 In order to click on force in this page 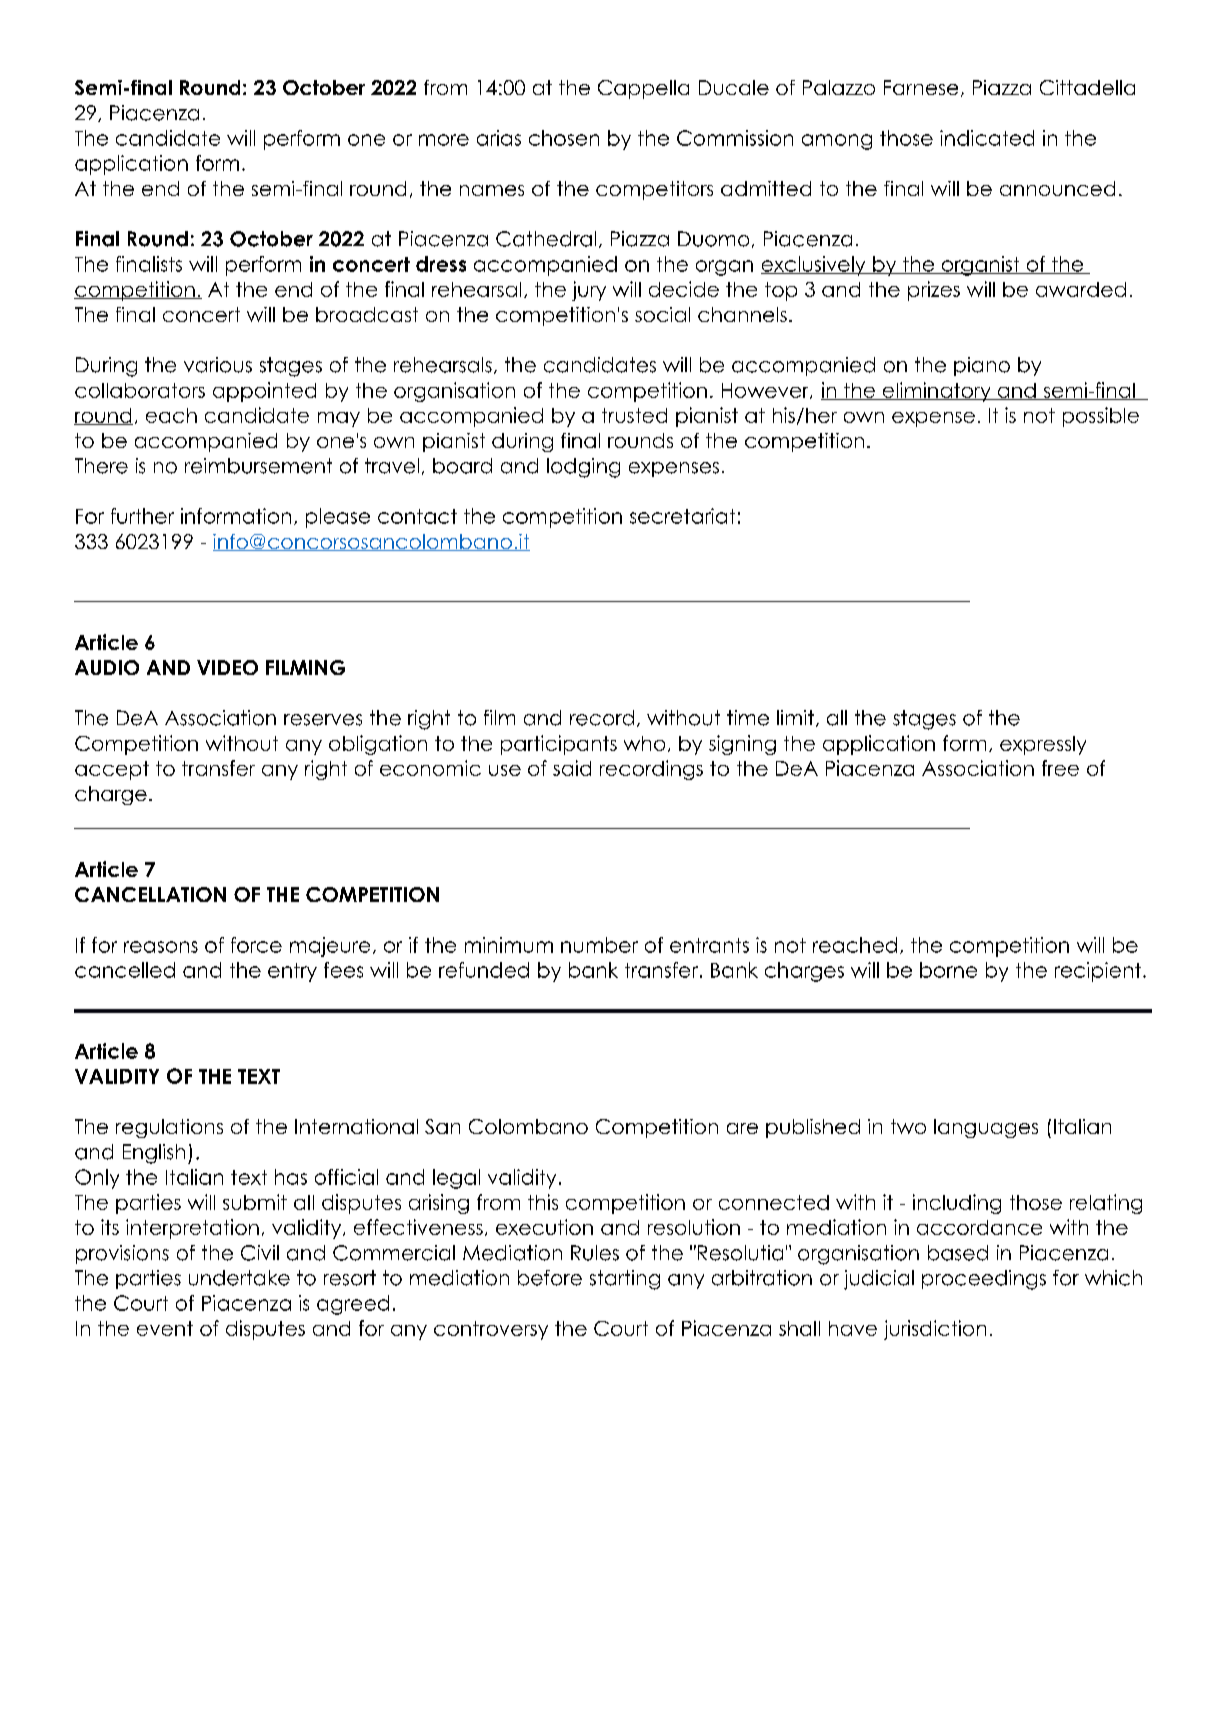, I will do `click(256, 945)`.
